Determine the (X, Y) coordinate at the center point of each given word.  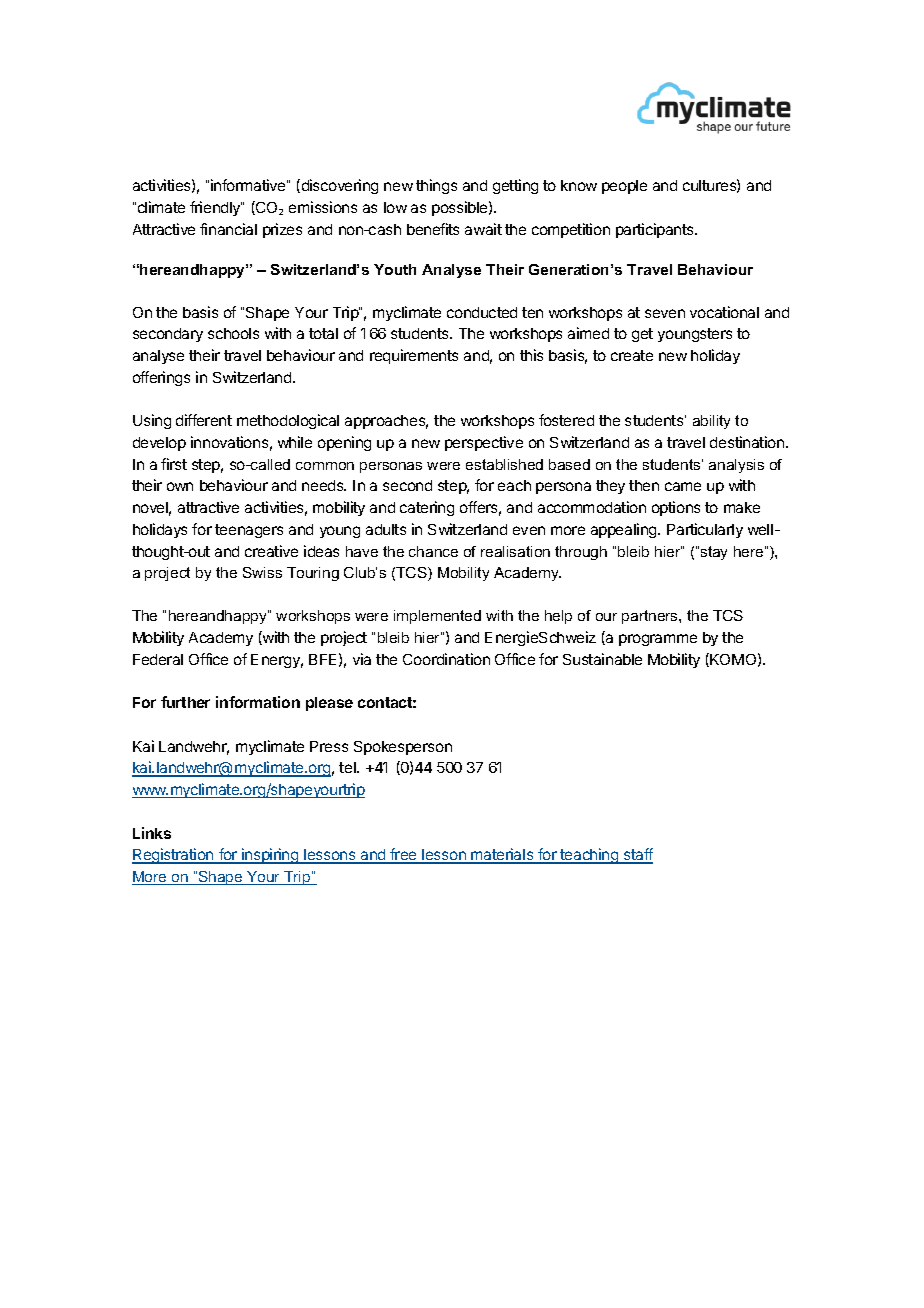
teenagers (249, 531)
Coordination (446, 659)
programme (658, 640)
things (436, 186)
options (676, 508)
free (403, 856)
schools (233, 333)
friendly (216, 208)
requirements (414, 356)
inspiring (270, 856)
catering (427, 508)
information (258, 702)
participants (656, 230)
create (632, 355)
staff (637, 856)
